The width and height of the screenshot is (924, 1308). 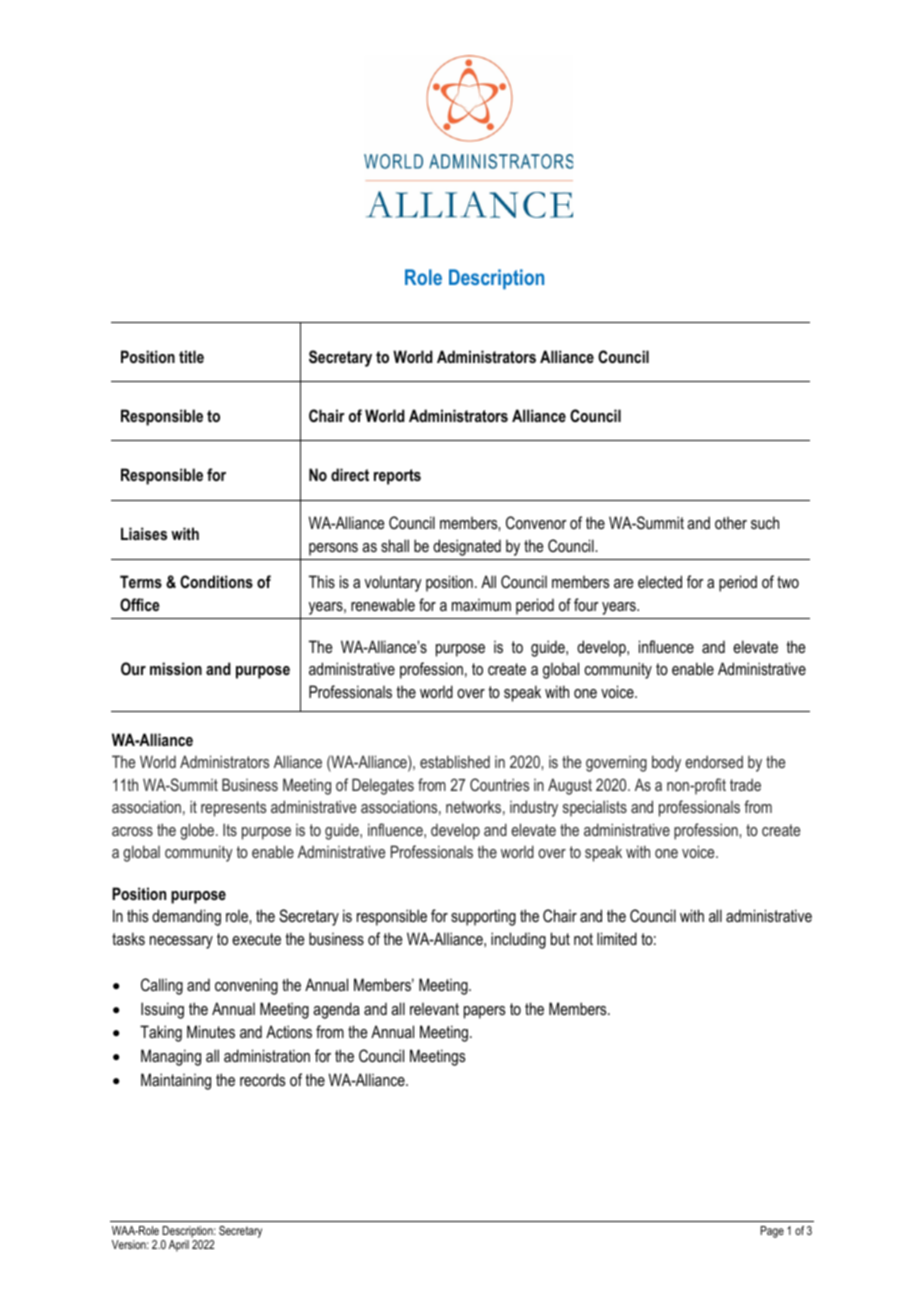 What do you see at coordinates (745, 784) in the screenshot?
I see `trade` at bounding box center [745, 784].
